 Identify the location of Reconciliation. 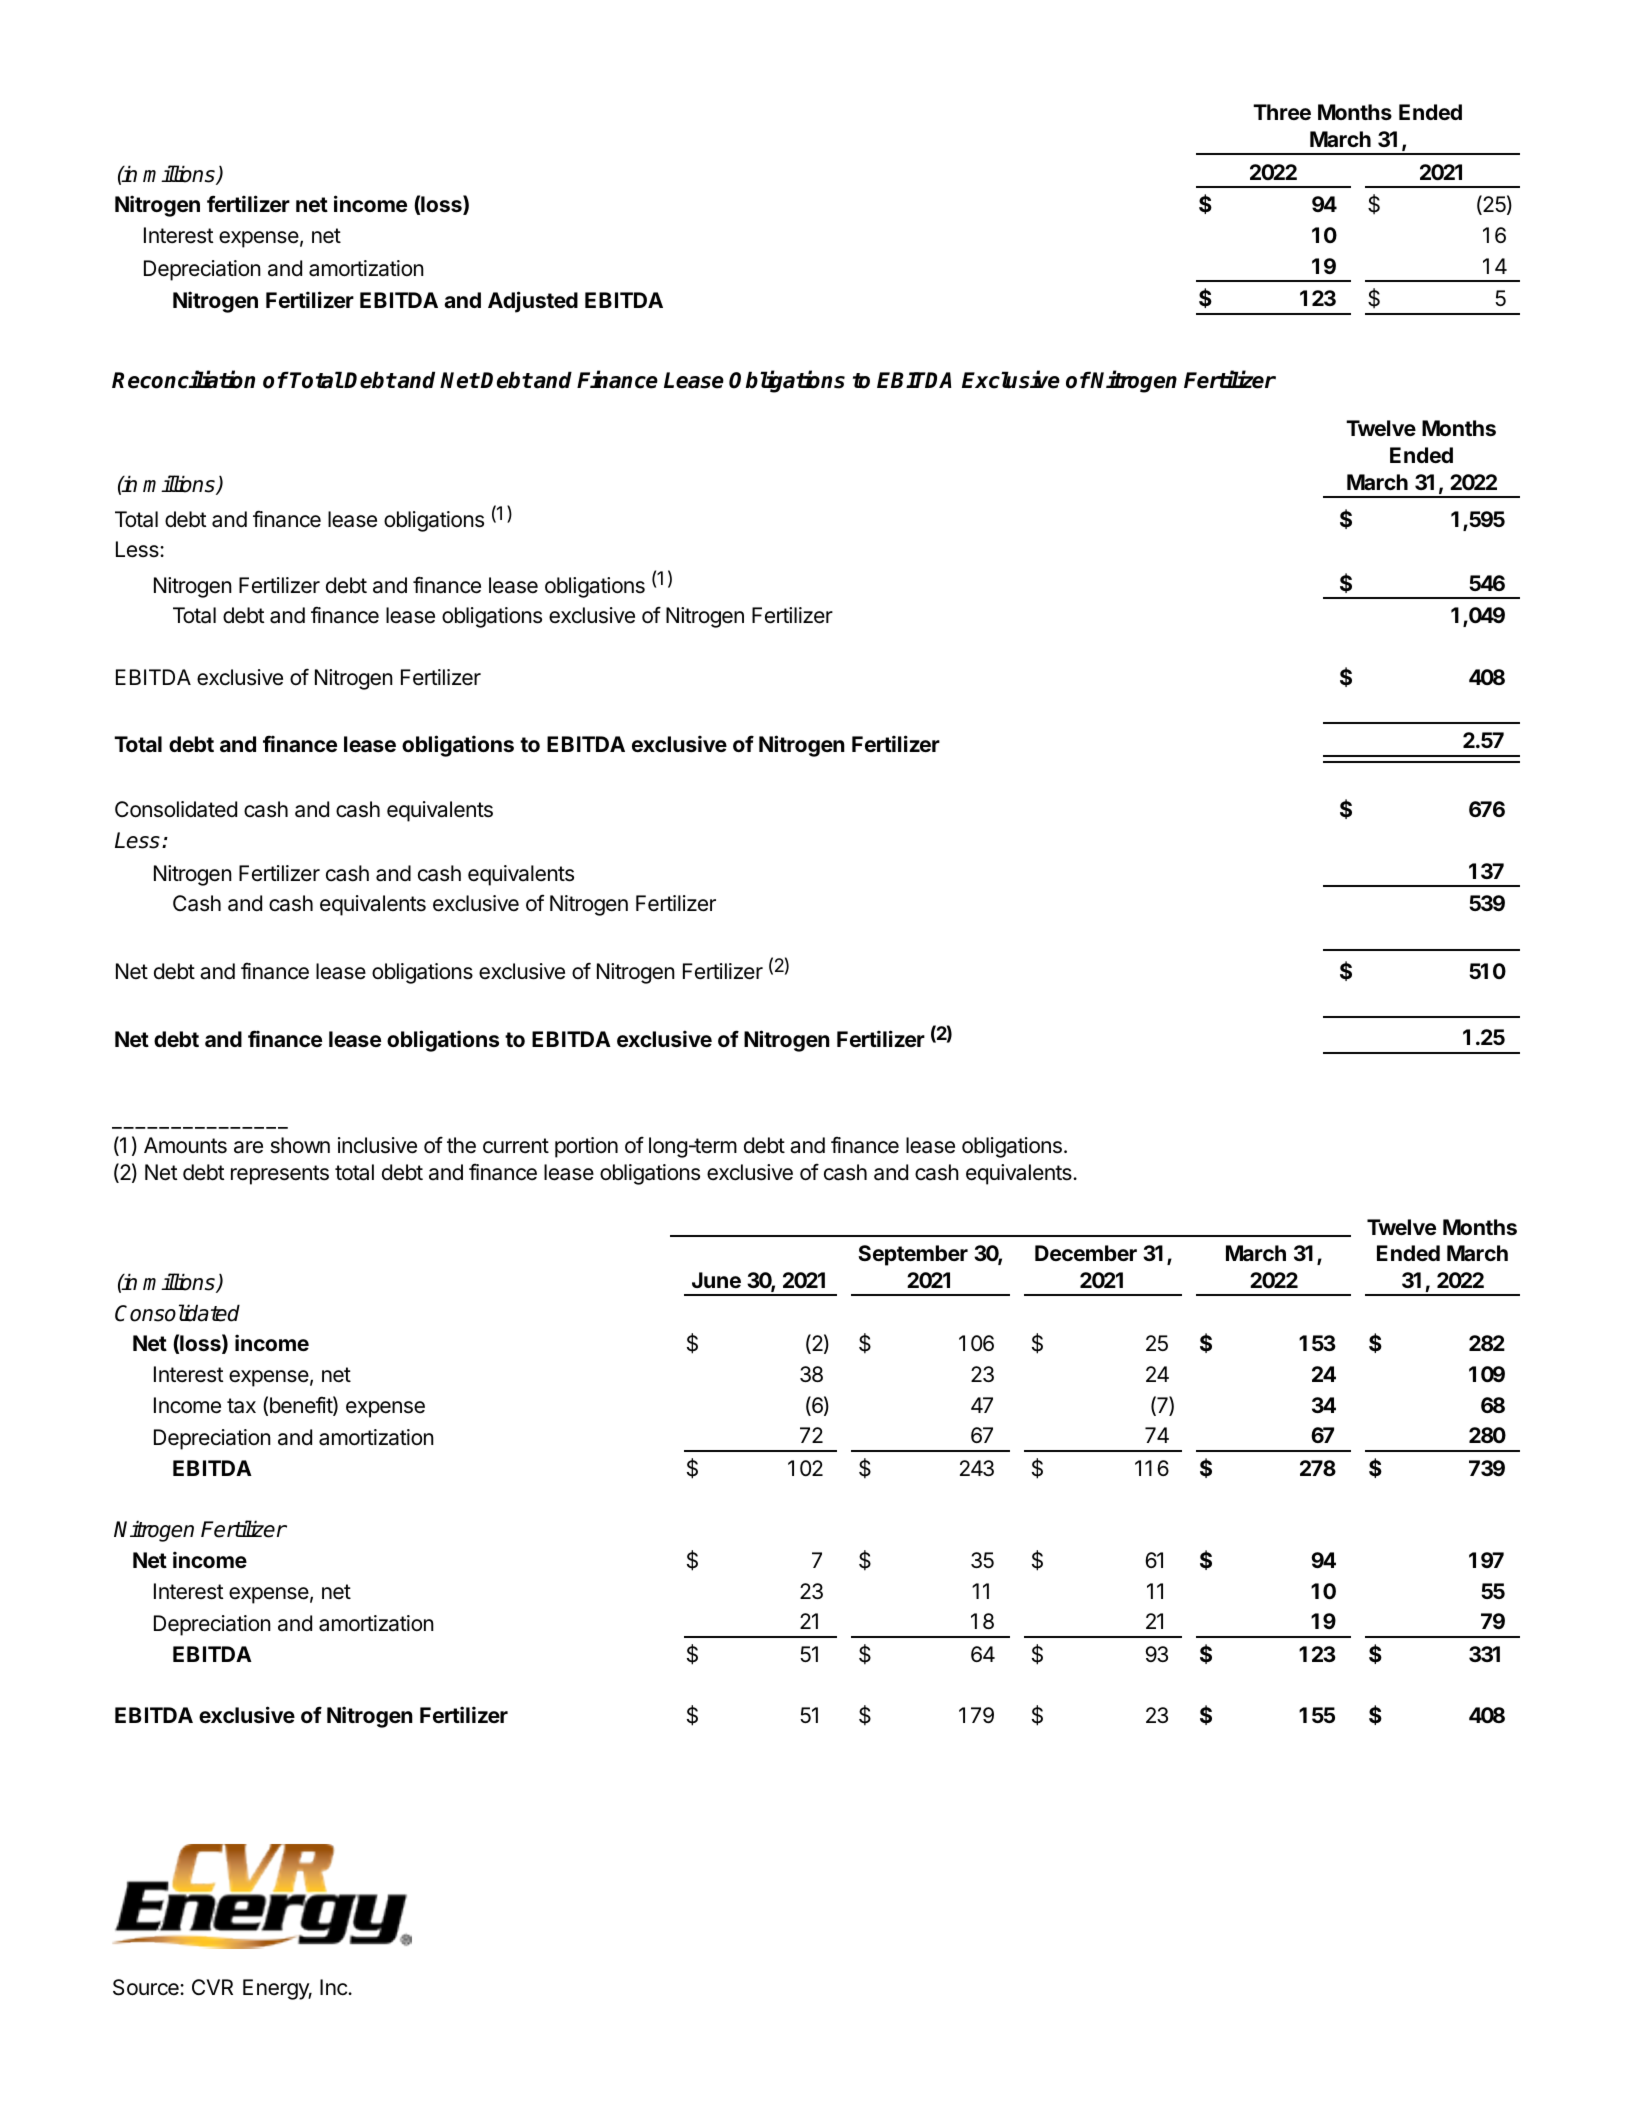
(183, 379).
